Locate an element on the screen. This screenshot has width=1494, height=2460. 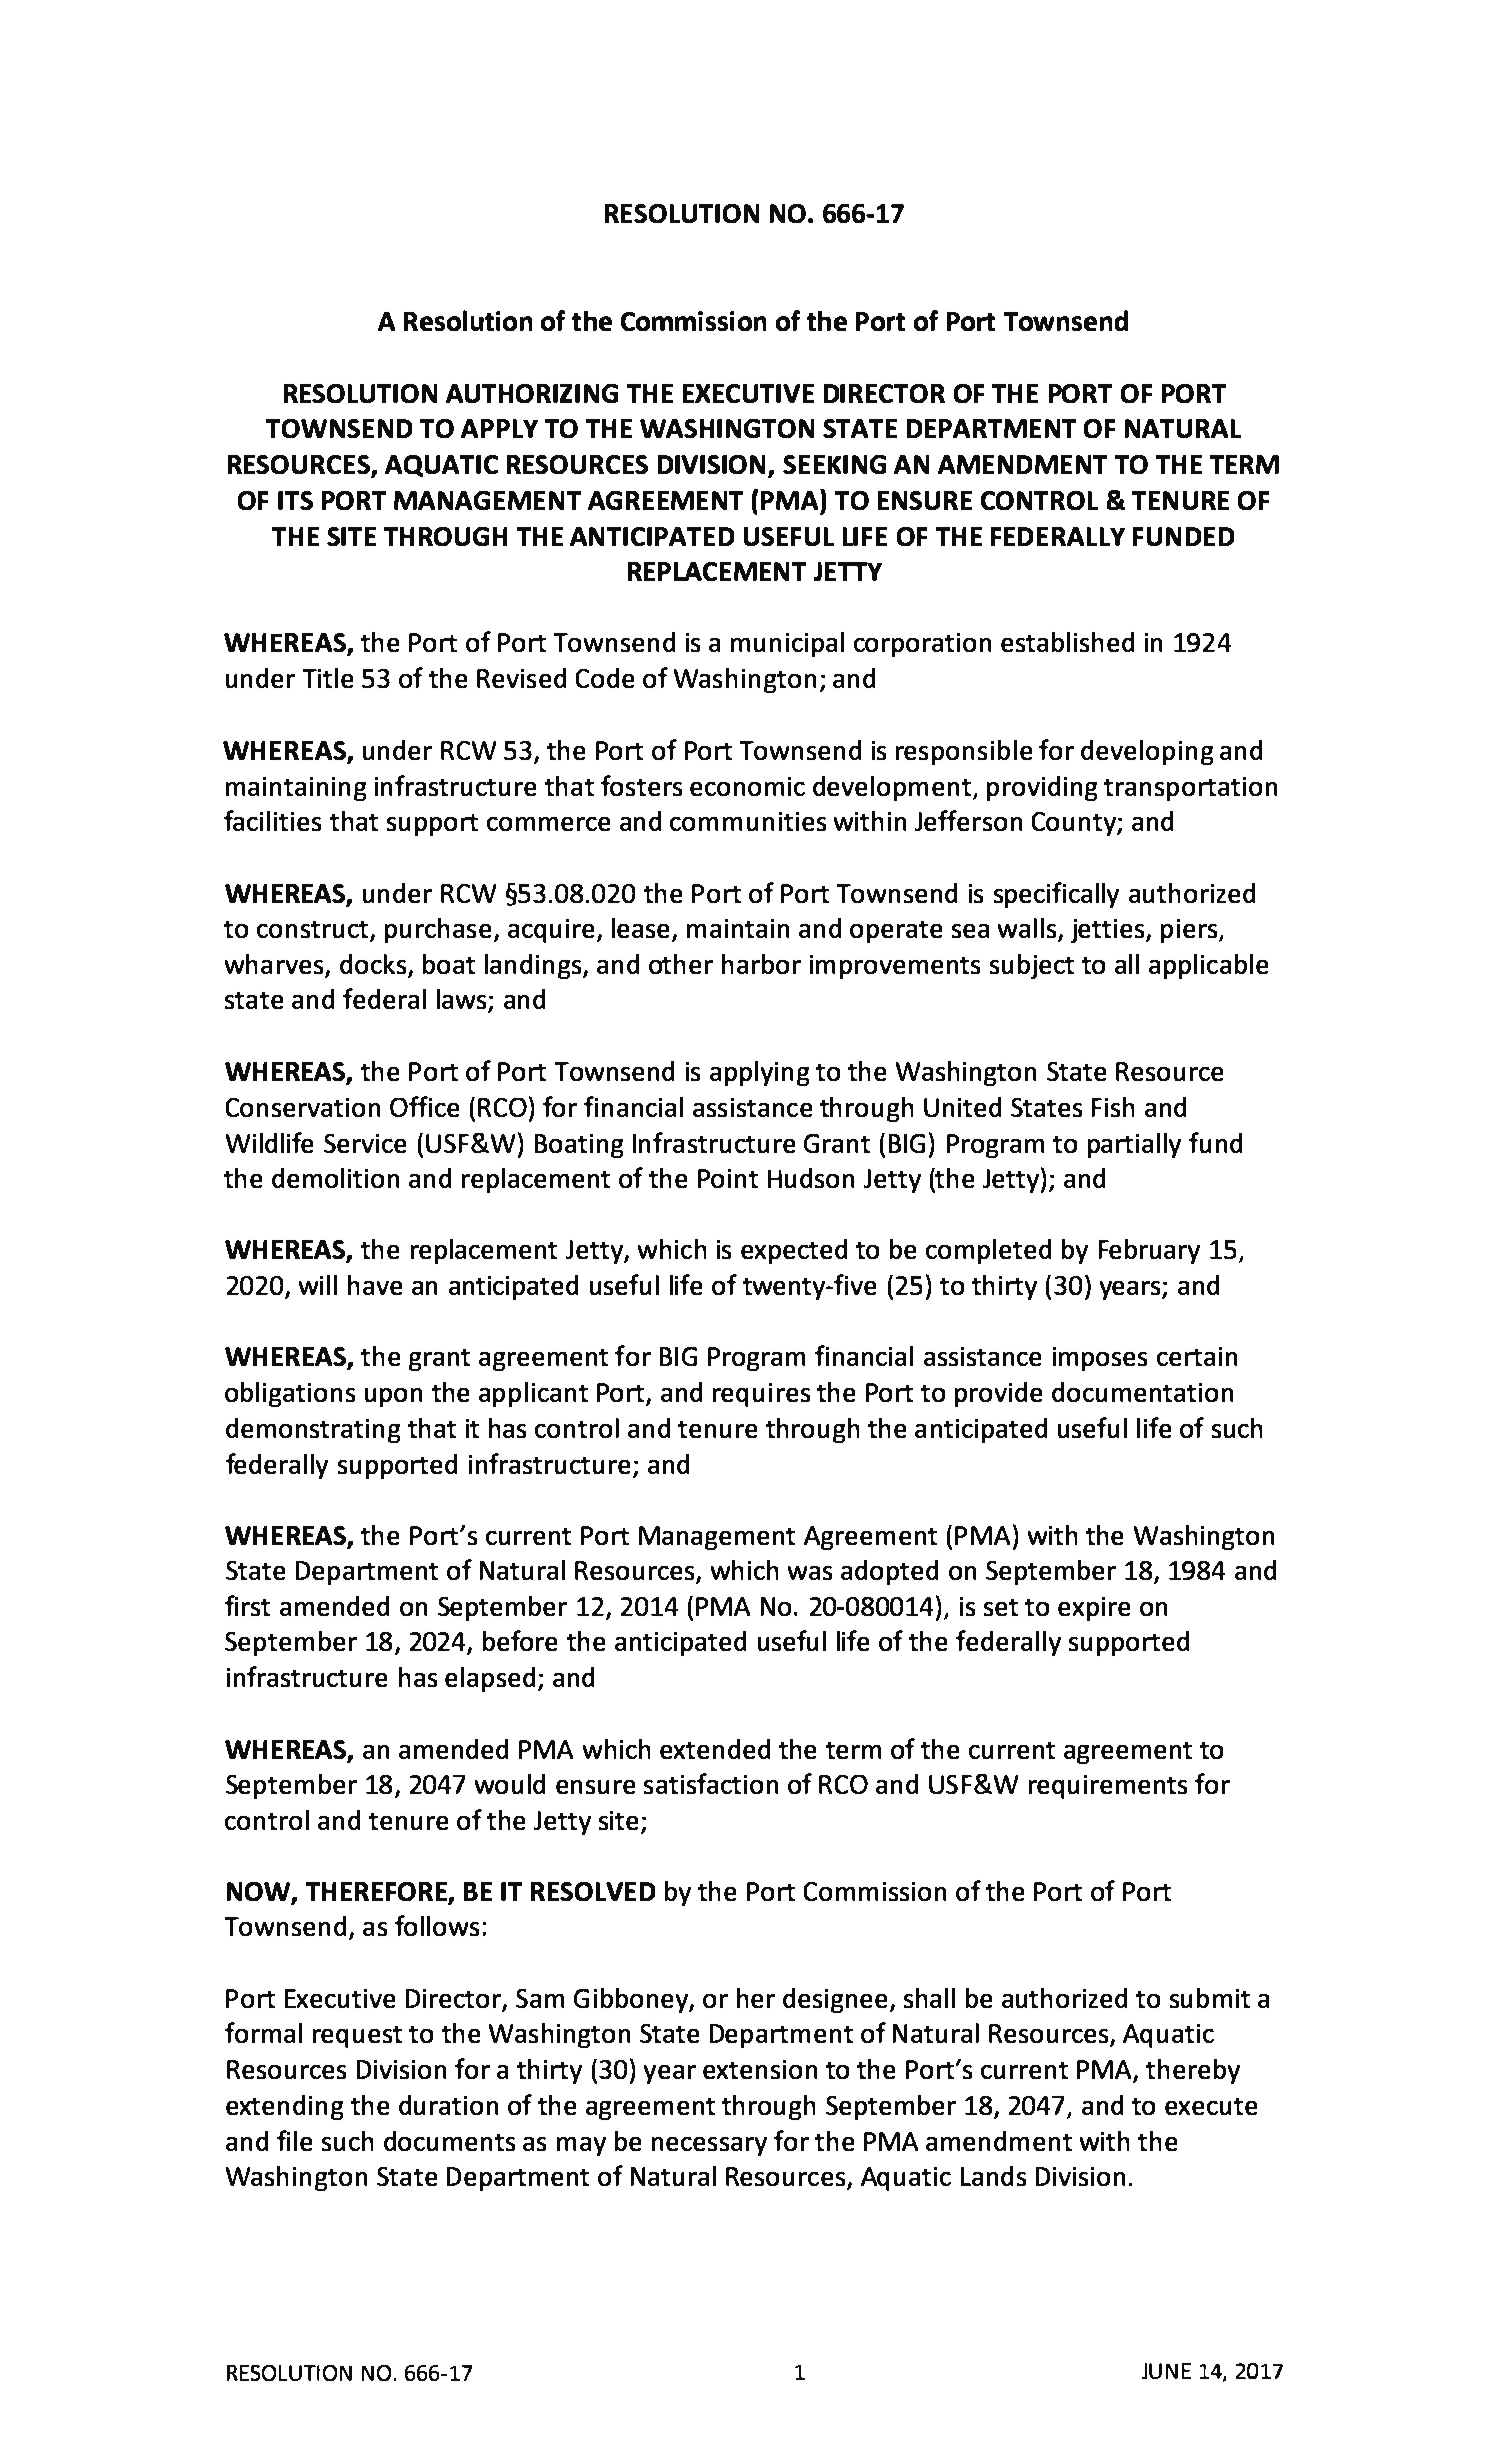
ITS is located at coordinates (295, 500).
